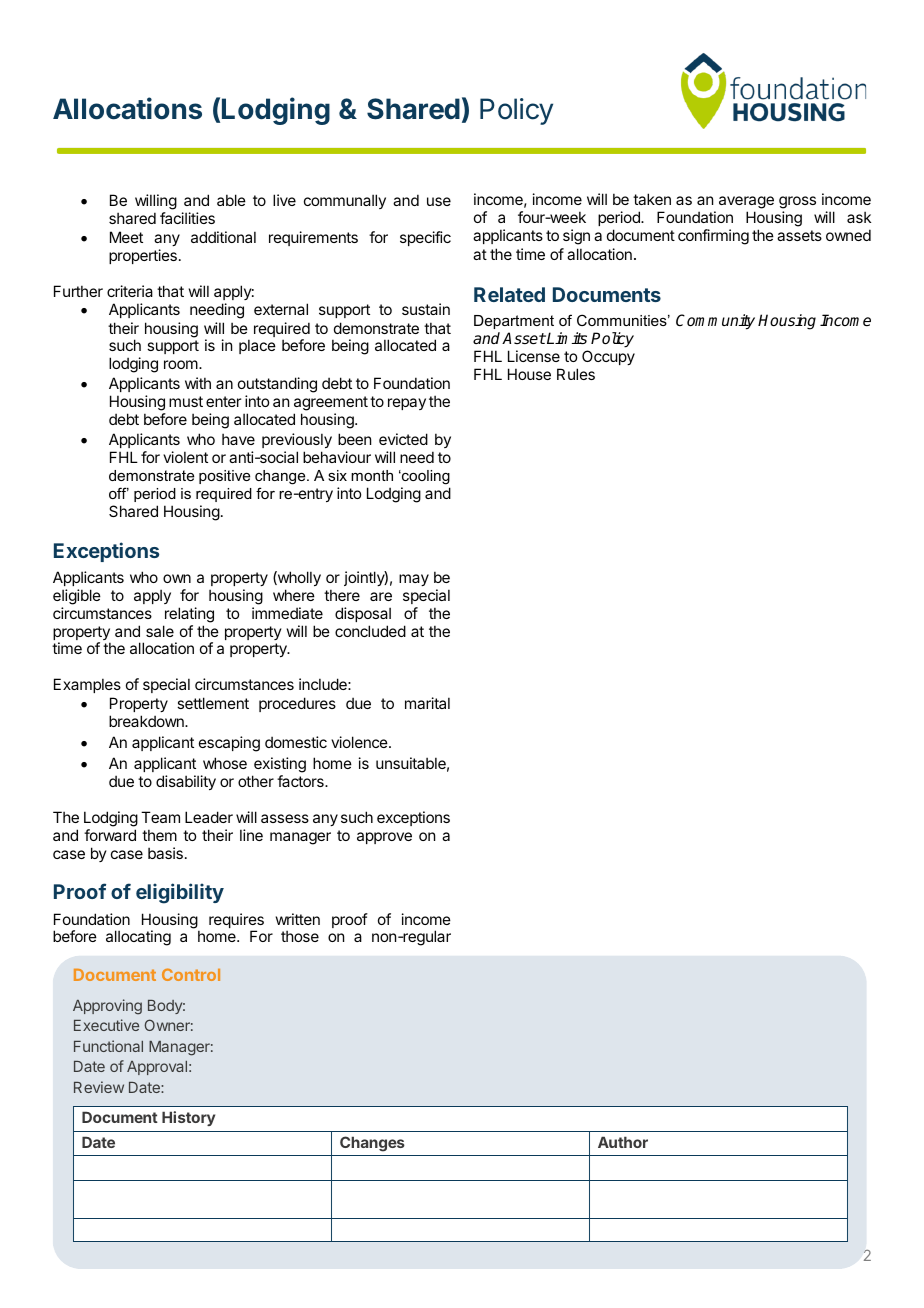 This screenshot has width=924, height=1308. I want to click on may, so click(414, 580).
